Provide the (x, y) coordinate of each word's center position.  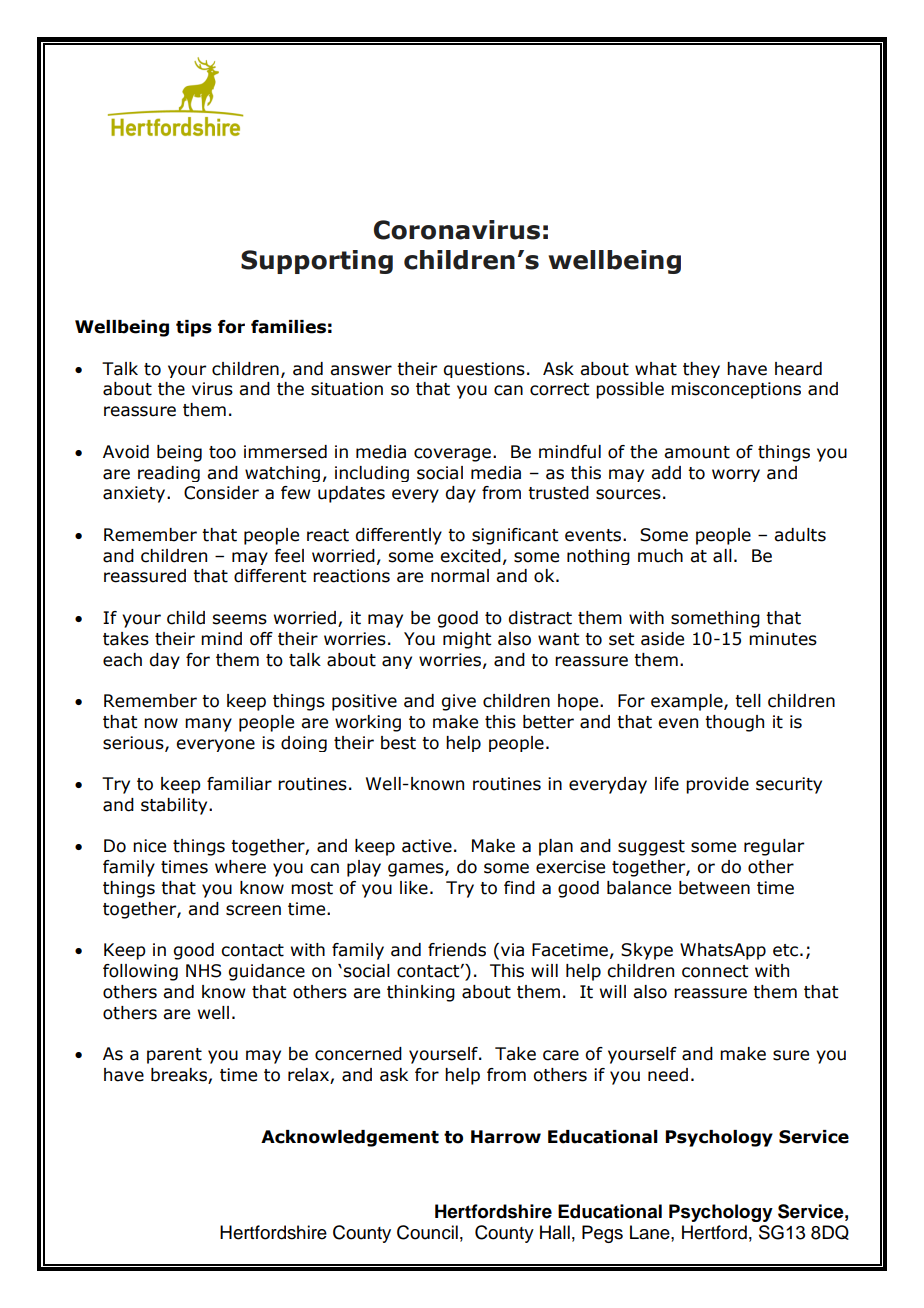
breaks (180, 1076)
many (208, 725)
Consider (221, 493)
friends (457, 950)
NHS (203, 971)
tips (194, 328)
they (701, 370)
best (398, 743)
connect (715, 971)
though (734, 723)
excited (470, 556)
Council (427, 1232)
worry (736, 475)
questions (484, 370)
